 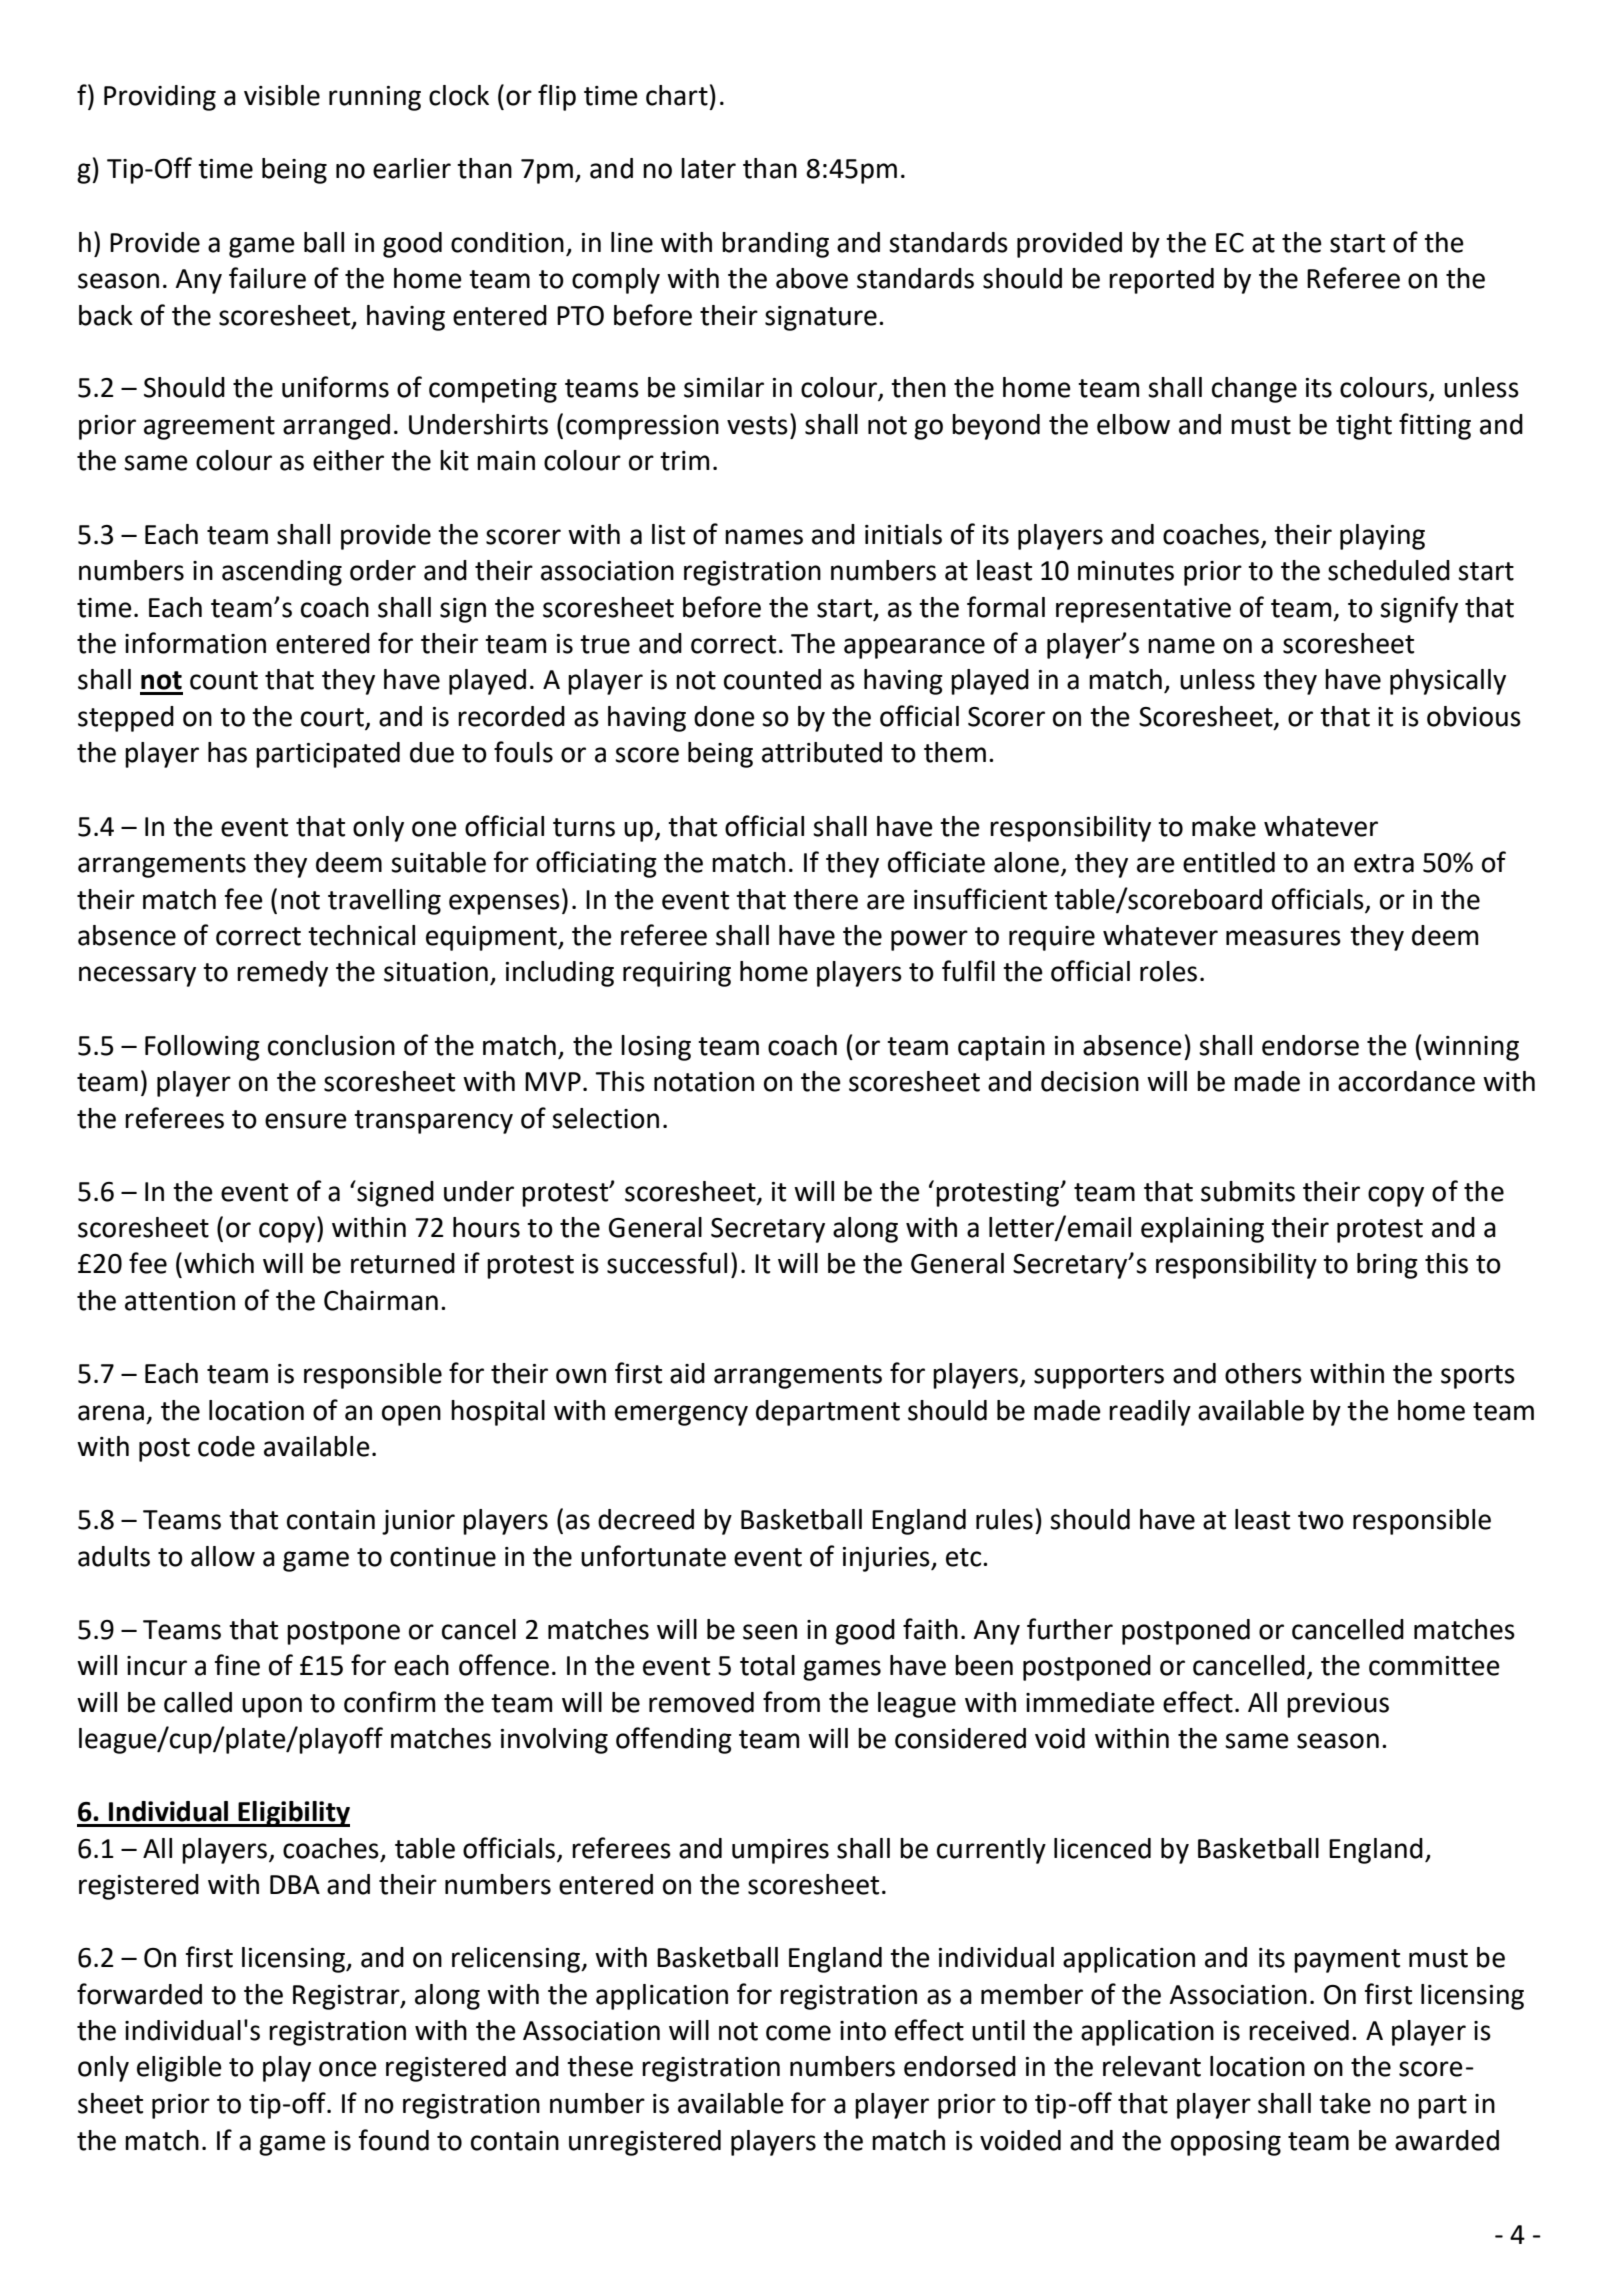 What do you see at coordinates (348, 2069) in the page?
I see `once` at bounding box center [348, 2069].
